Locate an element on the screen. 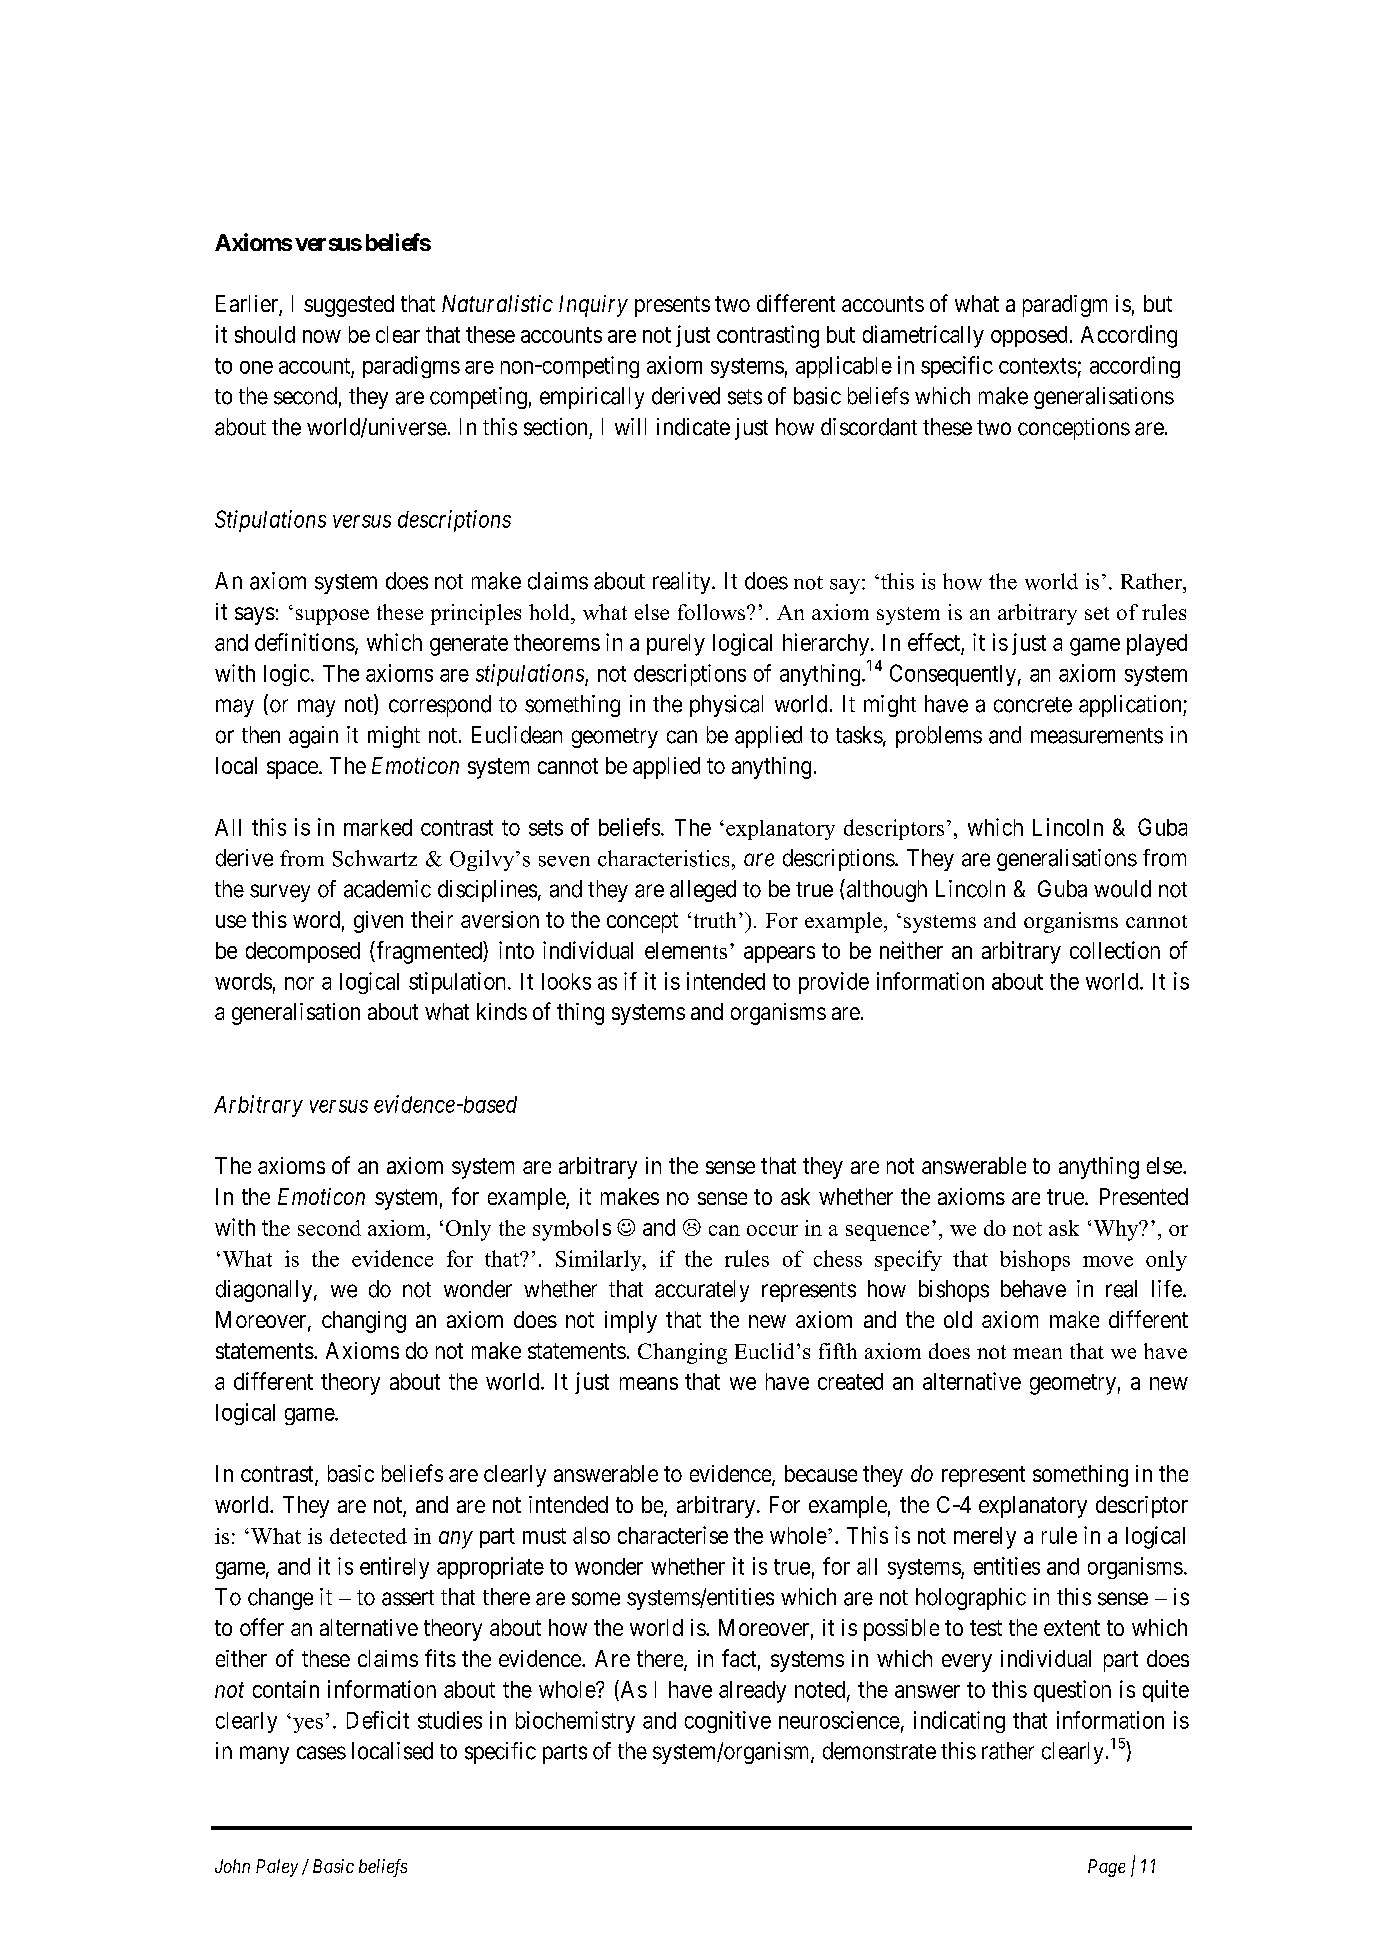 This screenshot has width=1386, height=1960. indicate is located at coordinates (693, 427).
